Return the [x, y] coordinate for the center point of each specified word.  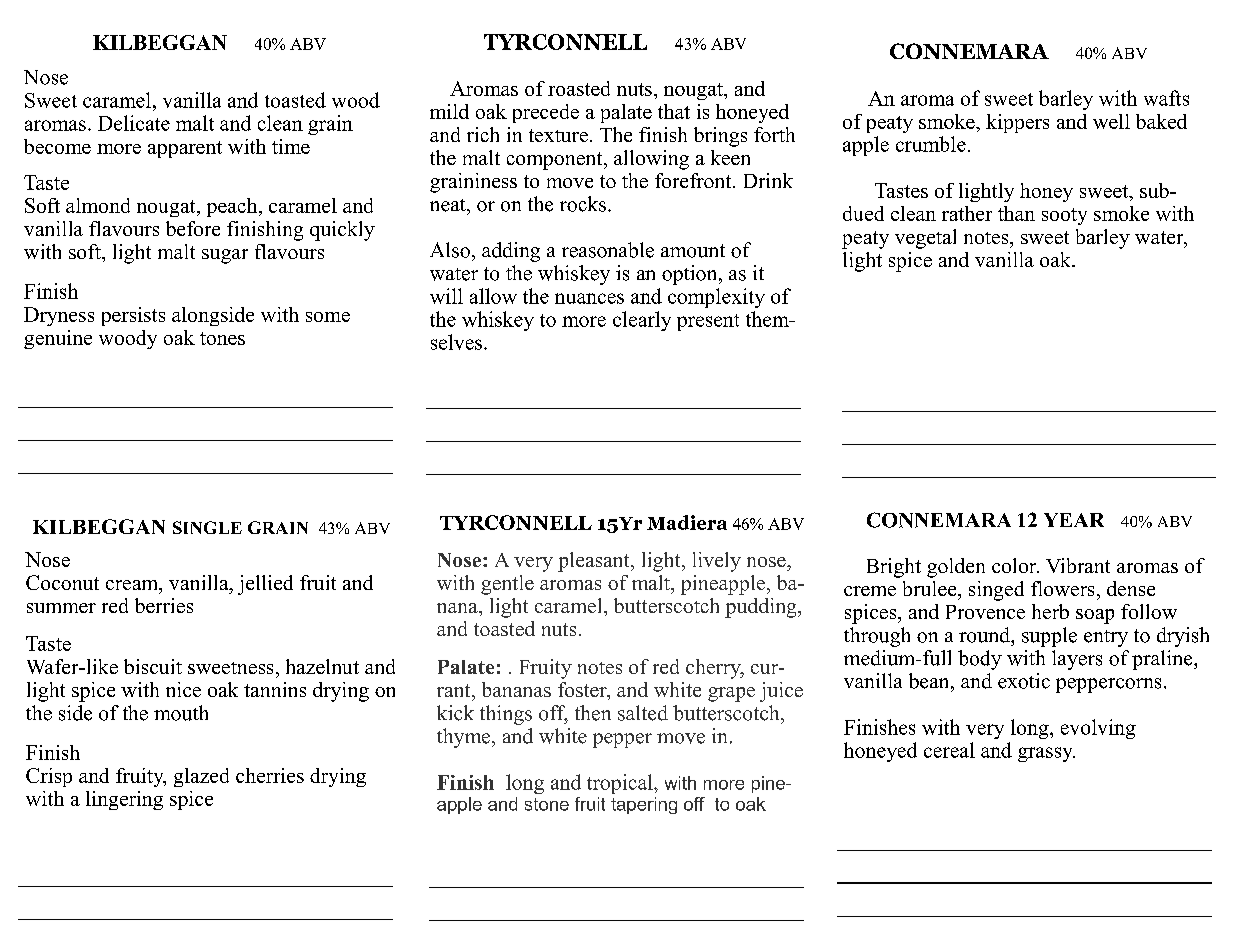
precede [546, 113]
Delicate [134, 123]
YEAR [1074, 520]
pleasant [595, 562]
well [1111, 121]
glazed [201, 777]
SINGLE [207, 527]
